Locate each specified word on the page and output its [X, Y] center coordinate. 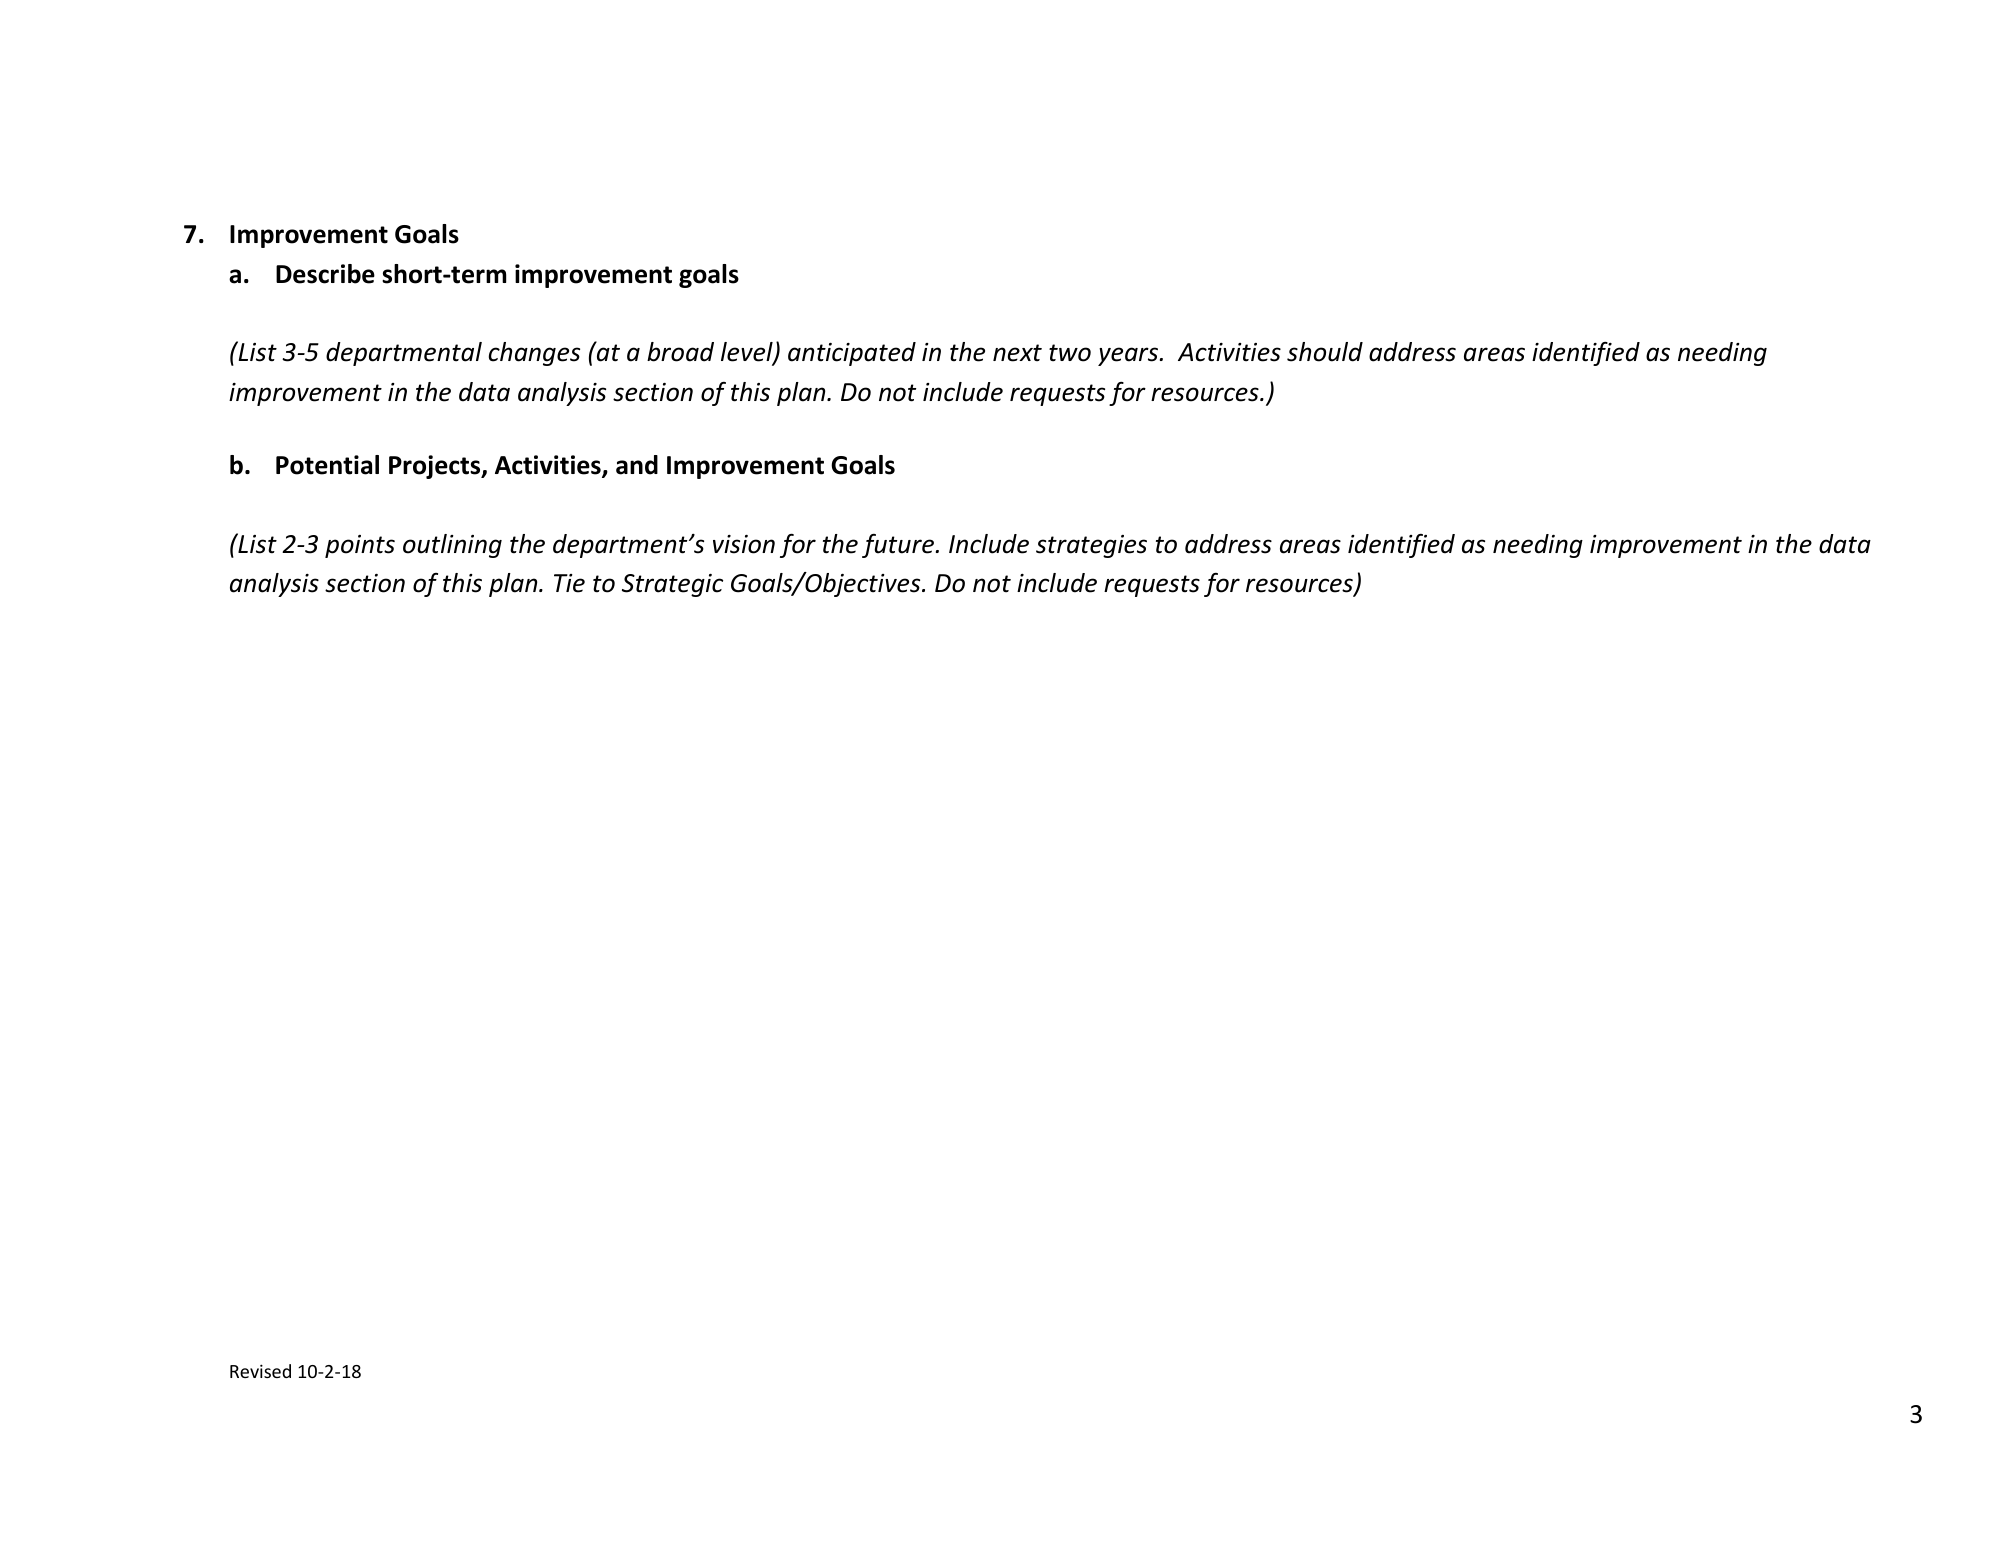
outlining [452, 546]
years [1129, 356]
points [360, 546]
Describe [325, 274]
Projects [436, 467]
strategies [1091, 546]
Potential [327, 465]
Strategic [672, 585]
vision [744, 544]
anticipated [852, 354]
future [898, 546]
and [637, 465]
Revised [260, 1371]
